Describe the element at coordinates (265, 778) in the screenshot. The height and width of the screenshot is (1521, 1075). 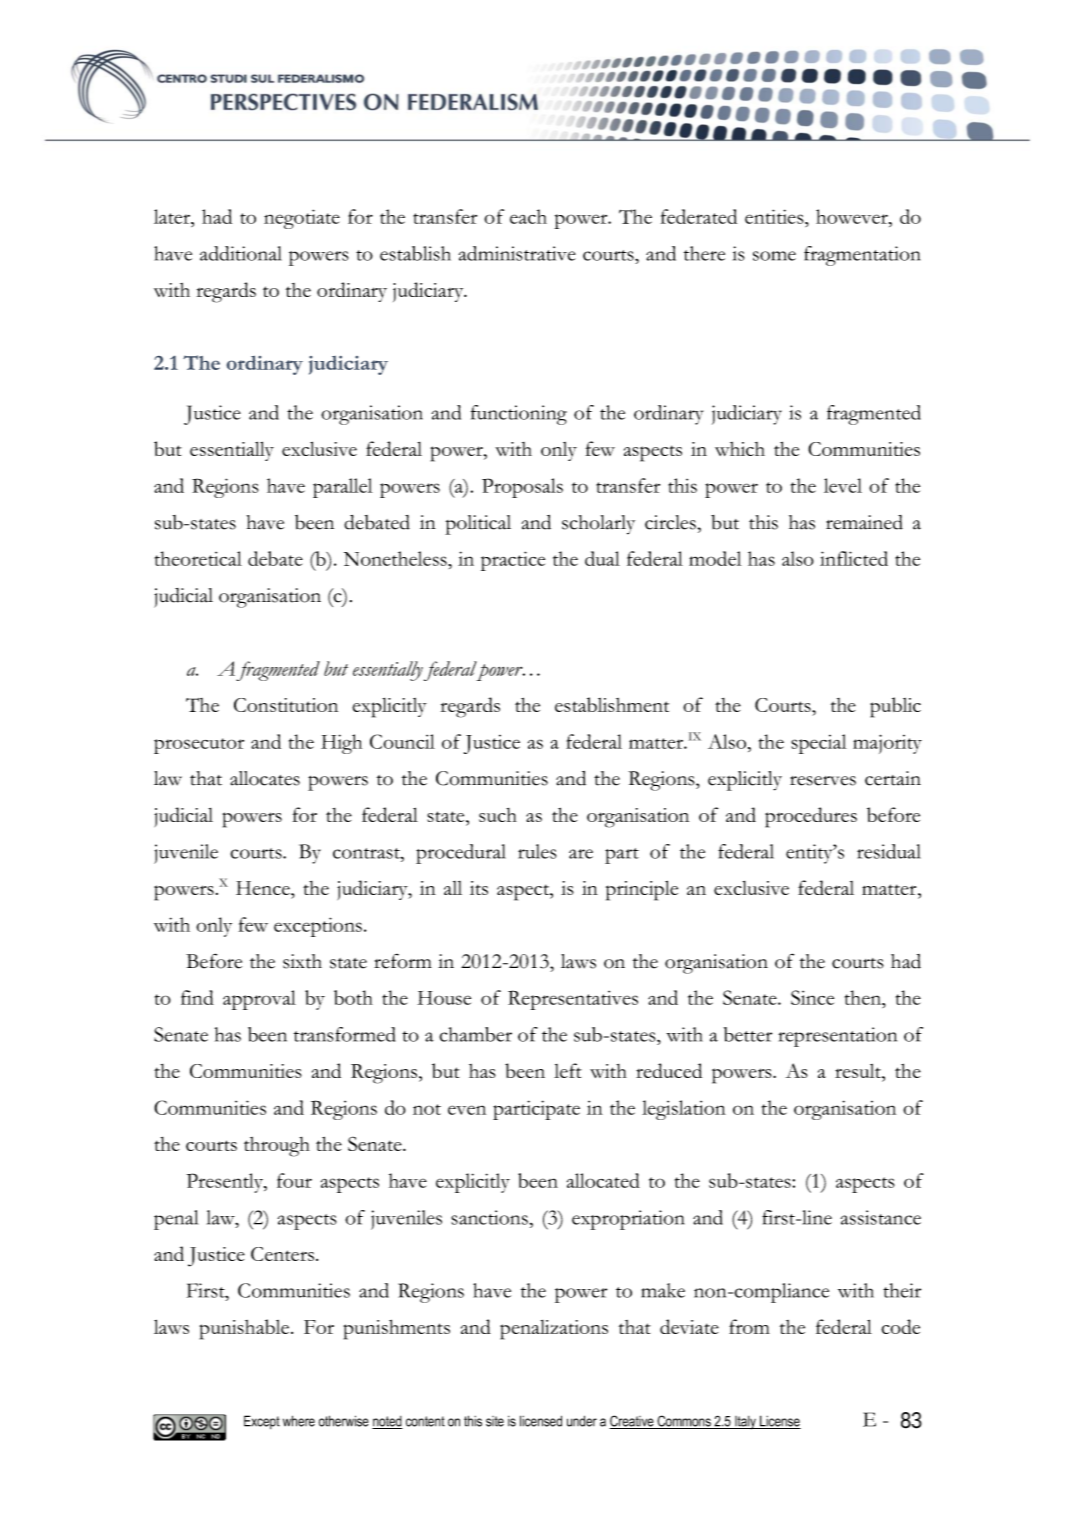
I see `allocates` at that location.
